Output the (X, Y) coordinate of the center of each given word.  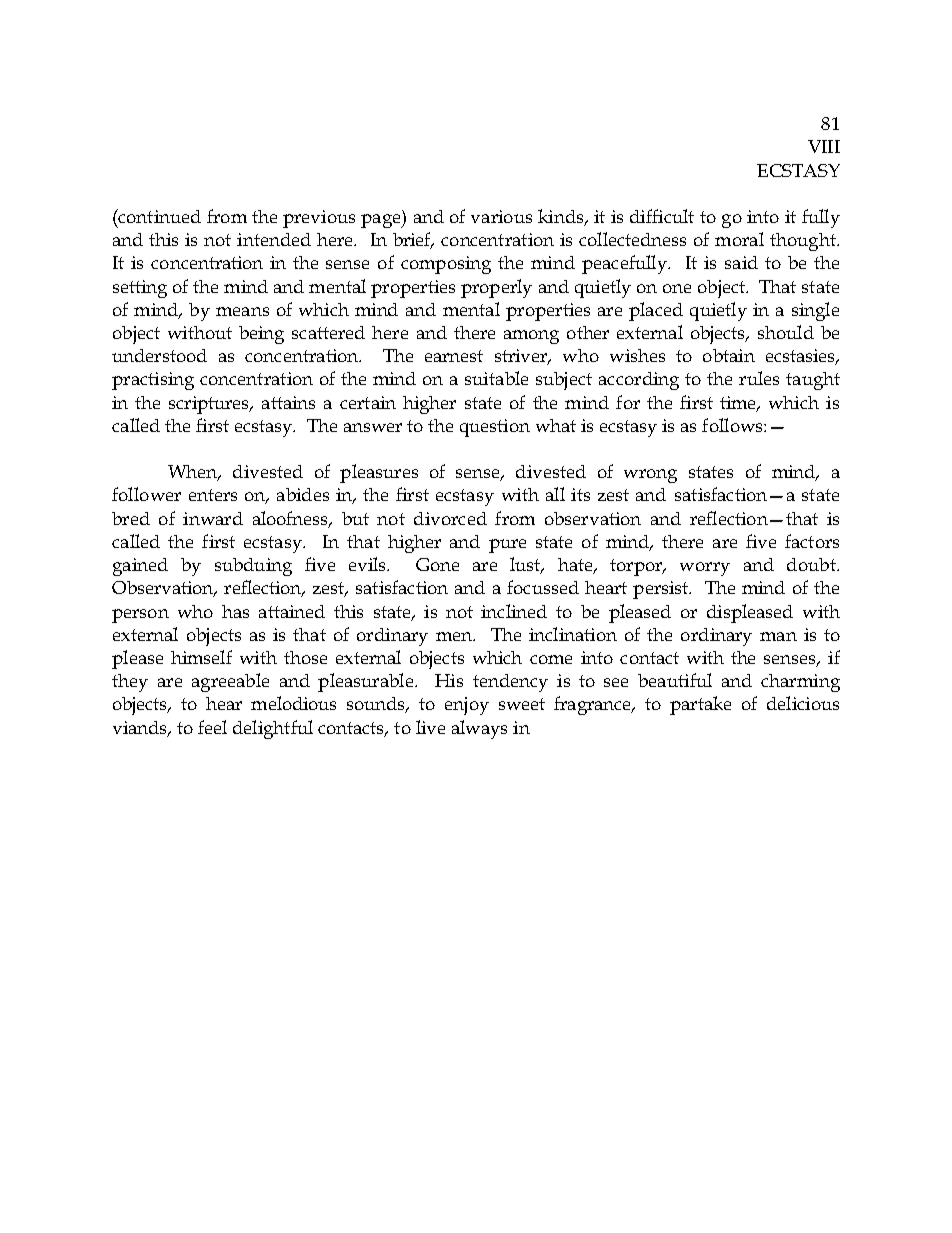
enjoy (467, 706)
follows (733, 425)
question (495, 428)
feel (212, 727)
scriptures (210, 405)
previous (319, 219)
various (501, 216)
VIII (824, 146)
